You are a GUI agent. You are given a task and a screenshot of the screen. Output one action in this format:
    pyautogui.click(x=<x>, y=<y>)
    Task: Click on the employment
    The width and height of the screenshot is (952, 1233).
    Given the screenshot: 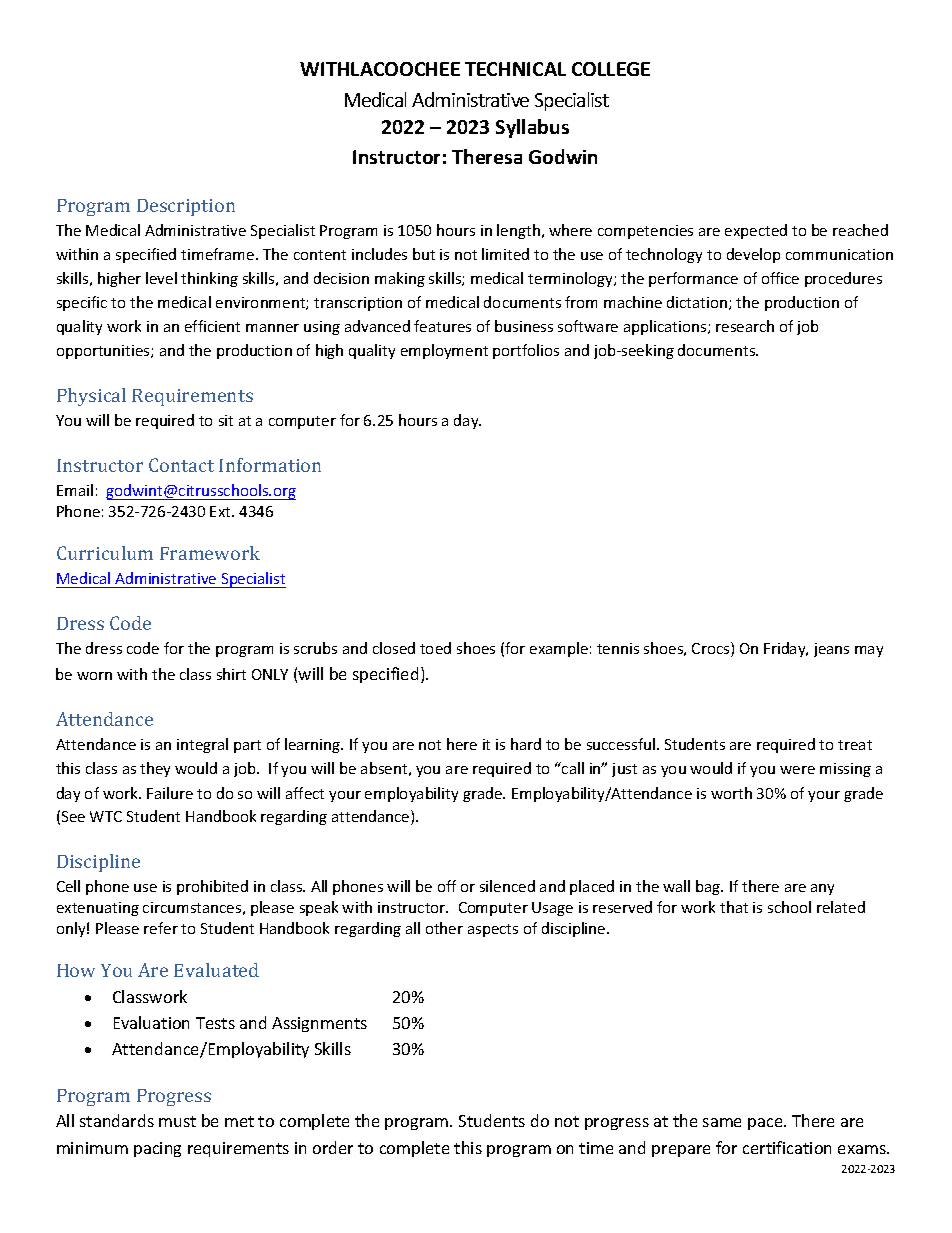 What is the action you would take?
    pyautogui.click(x=444, y=351)
